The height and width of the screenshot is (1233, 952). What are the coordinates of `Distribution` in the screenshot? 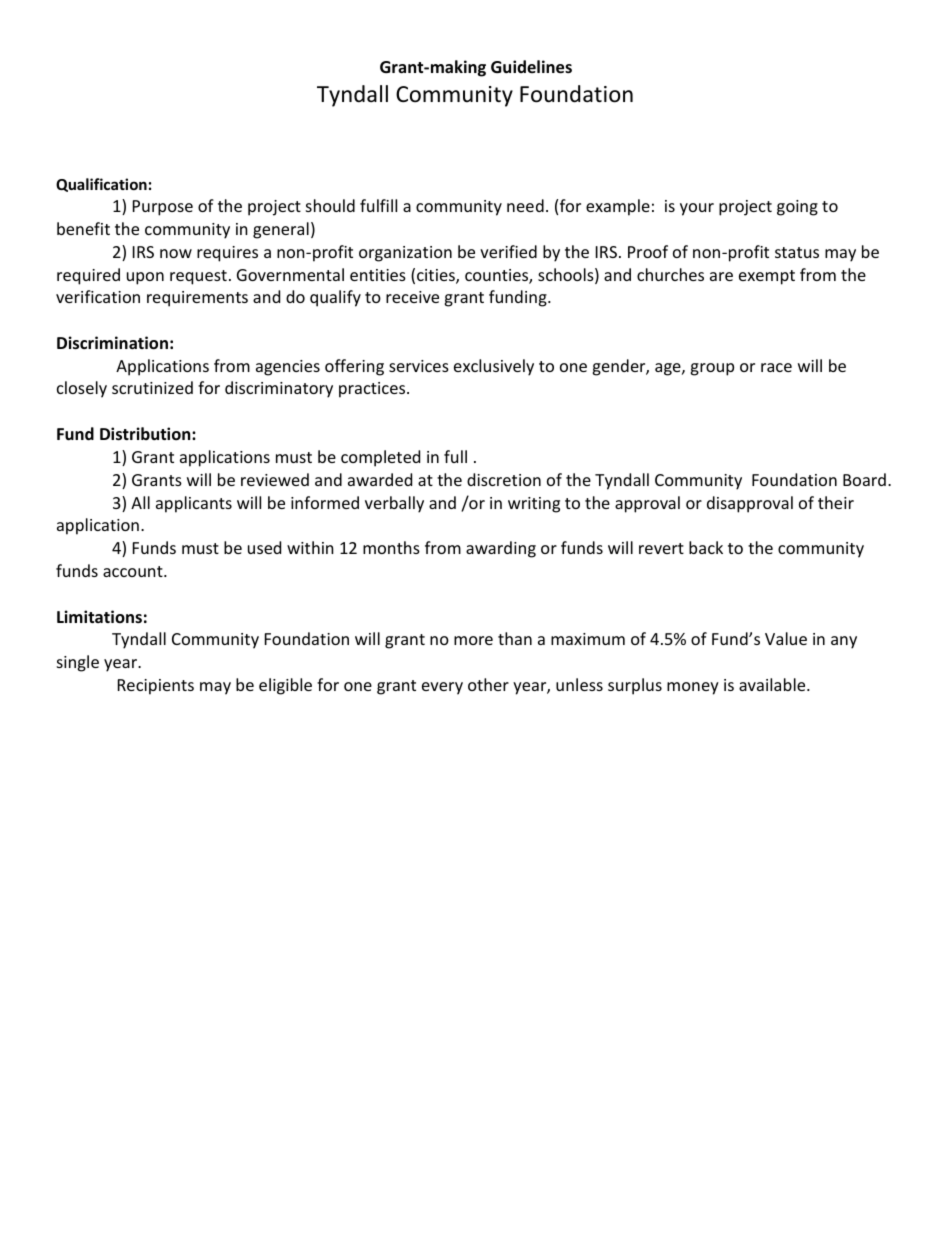 It's located at (146, 434).
